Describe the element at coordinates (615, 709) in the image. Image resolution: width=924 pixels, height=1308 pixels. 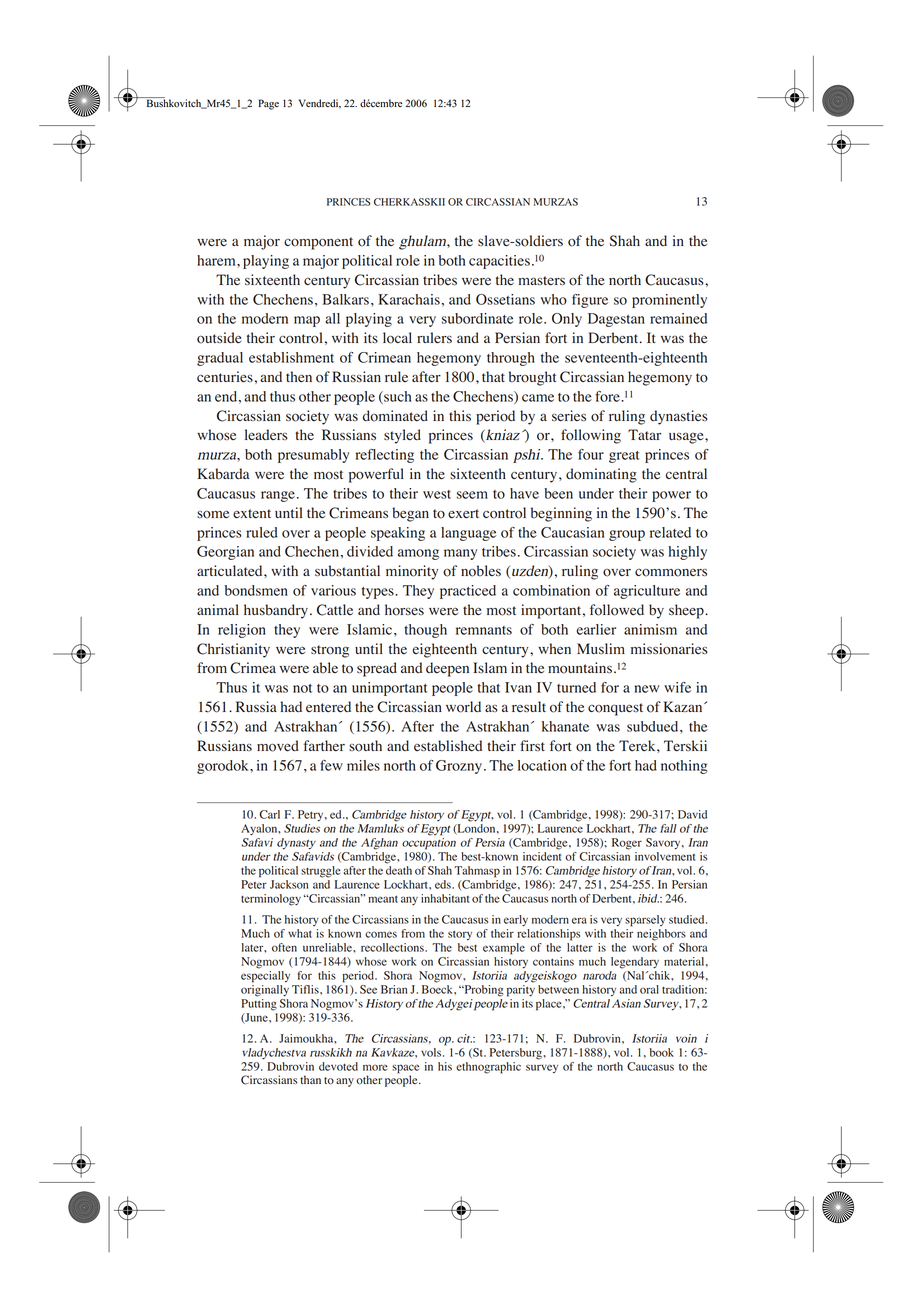
I see `conquest` at that location.
